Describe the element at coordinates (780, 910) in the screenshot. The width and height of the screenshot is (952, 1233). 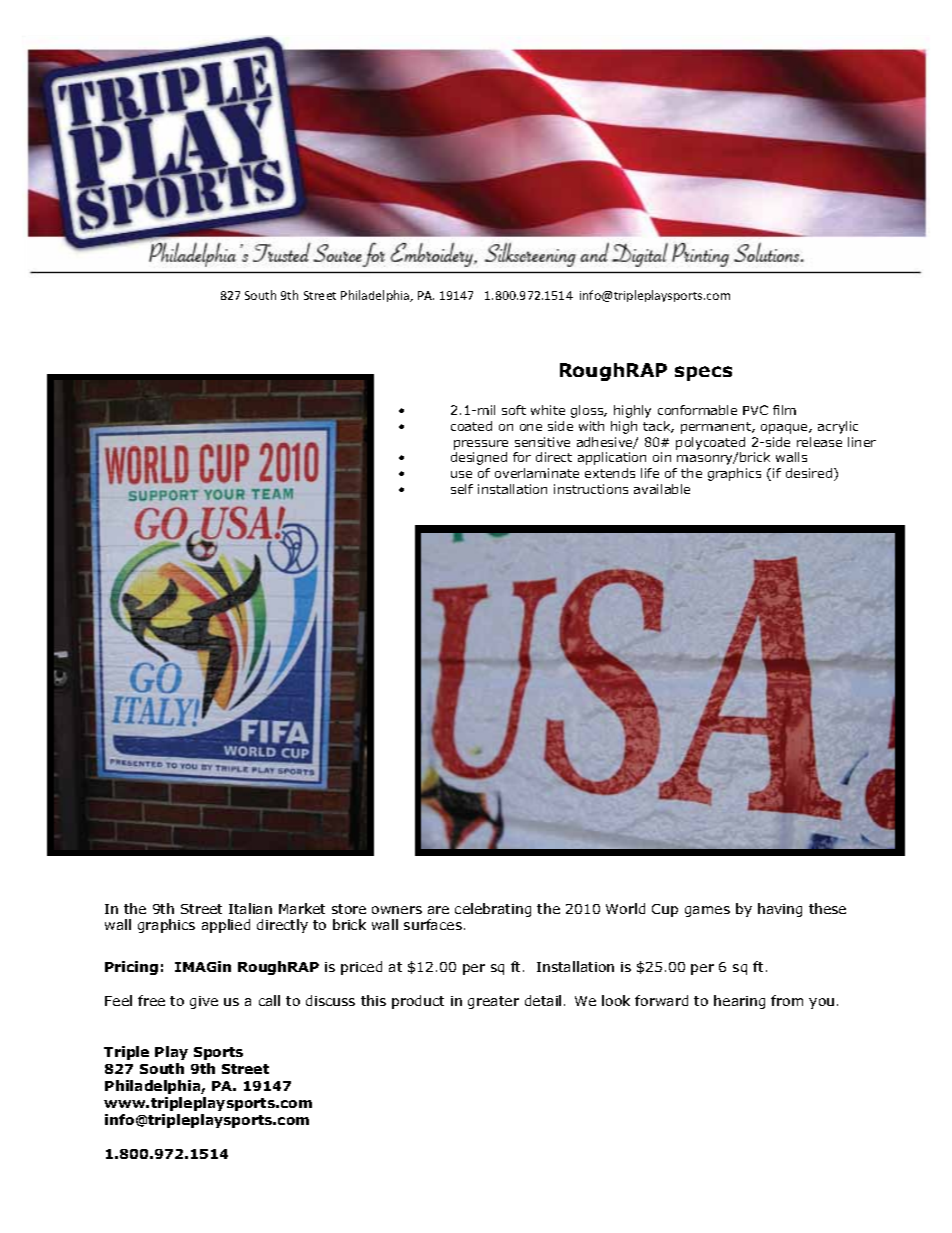
I see `having` at that location.
